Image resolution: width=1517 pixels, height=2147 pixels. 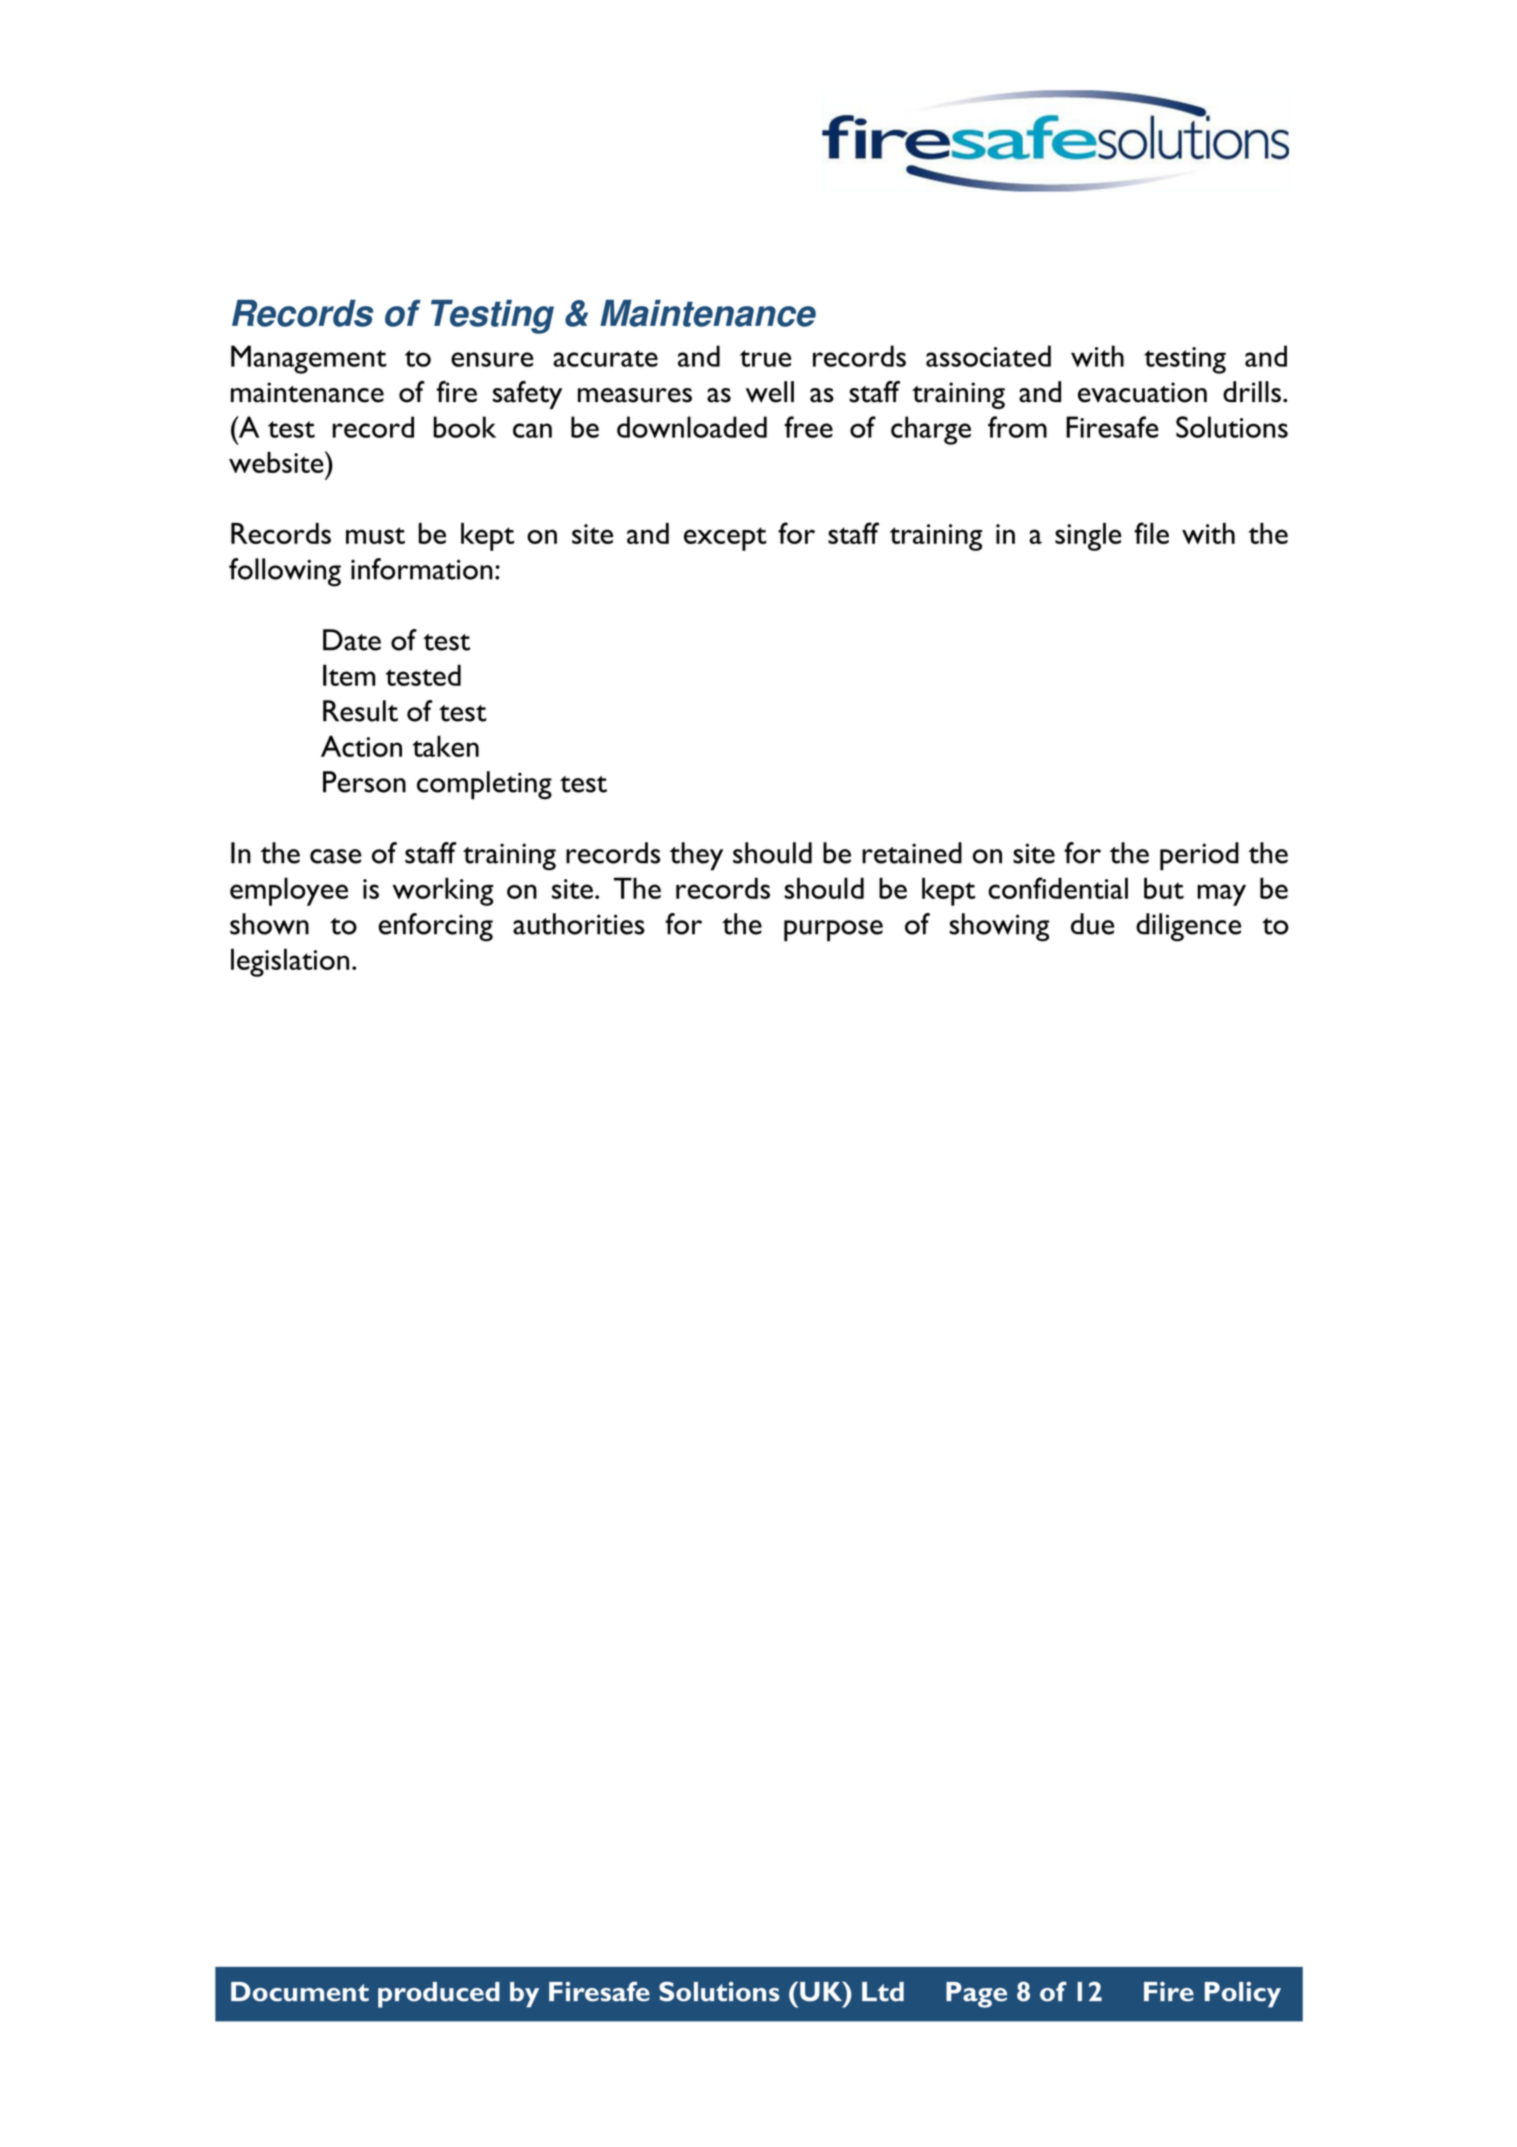 What do you see at coordinates (1188, 927) in the document?
I see `diligence` at bounding box center [1188, 927].
